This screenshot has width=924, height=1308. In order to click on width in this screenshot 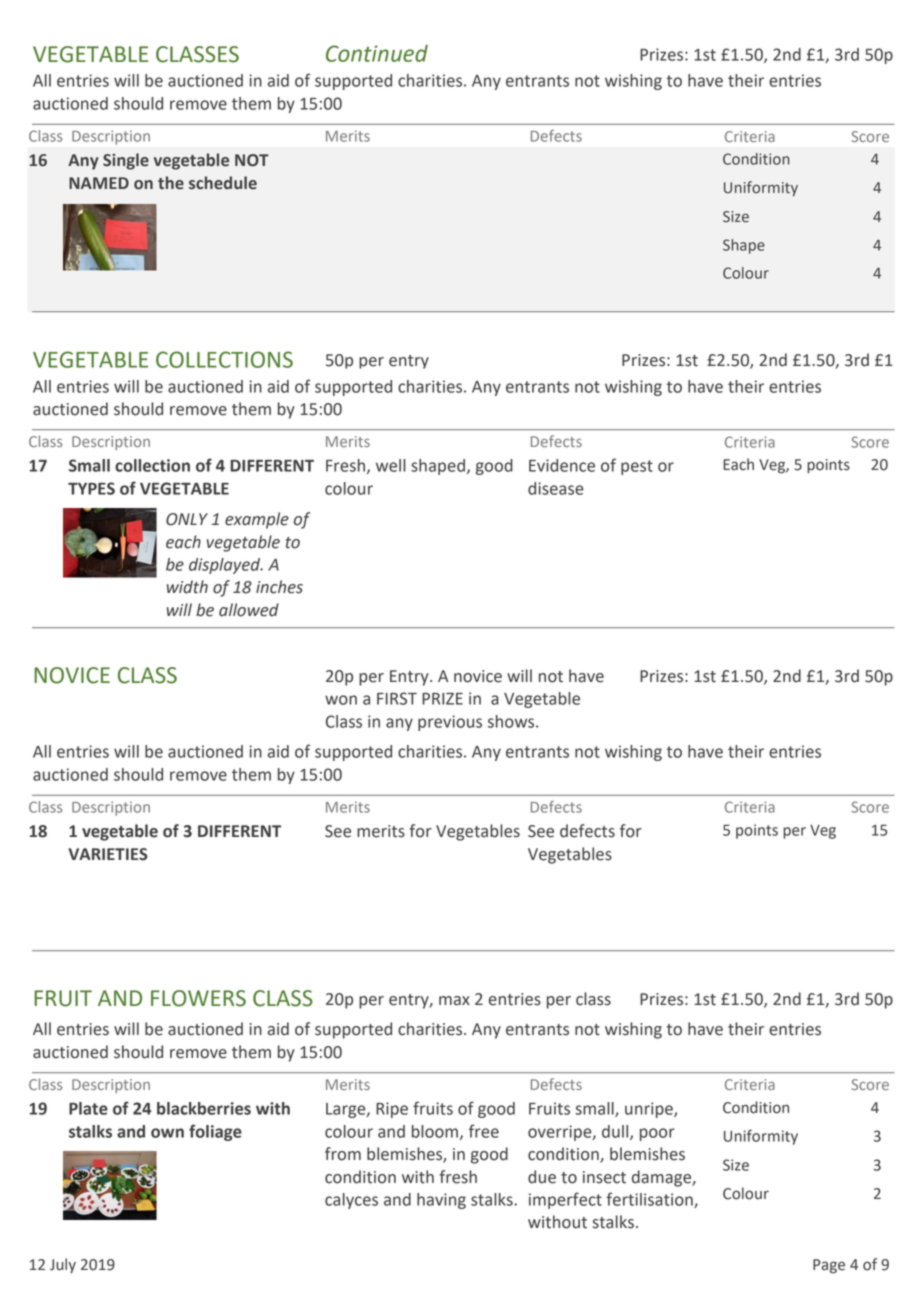, I will do `click(187, 587)`.
